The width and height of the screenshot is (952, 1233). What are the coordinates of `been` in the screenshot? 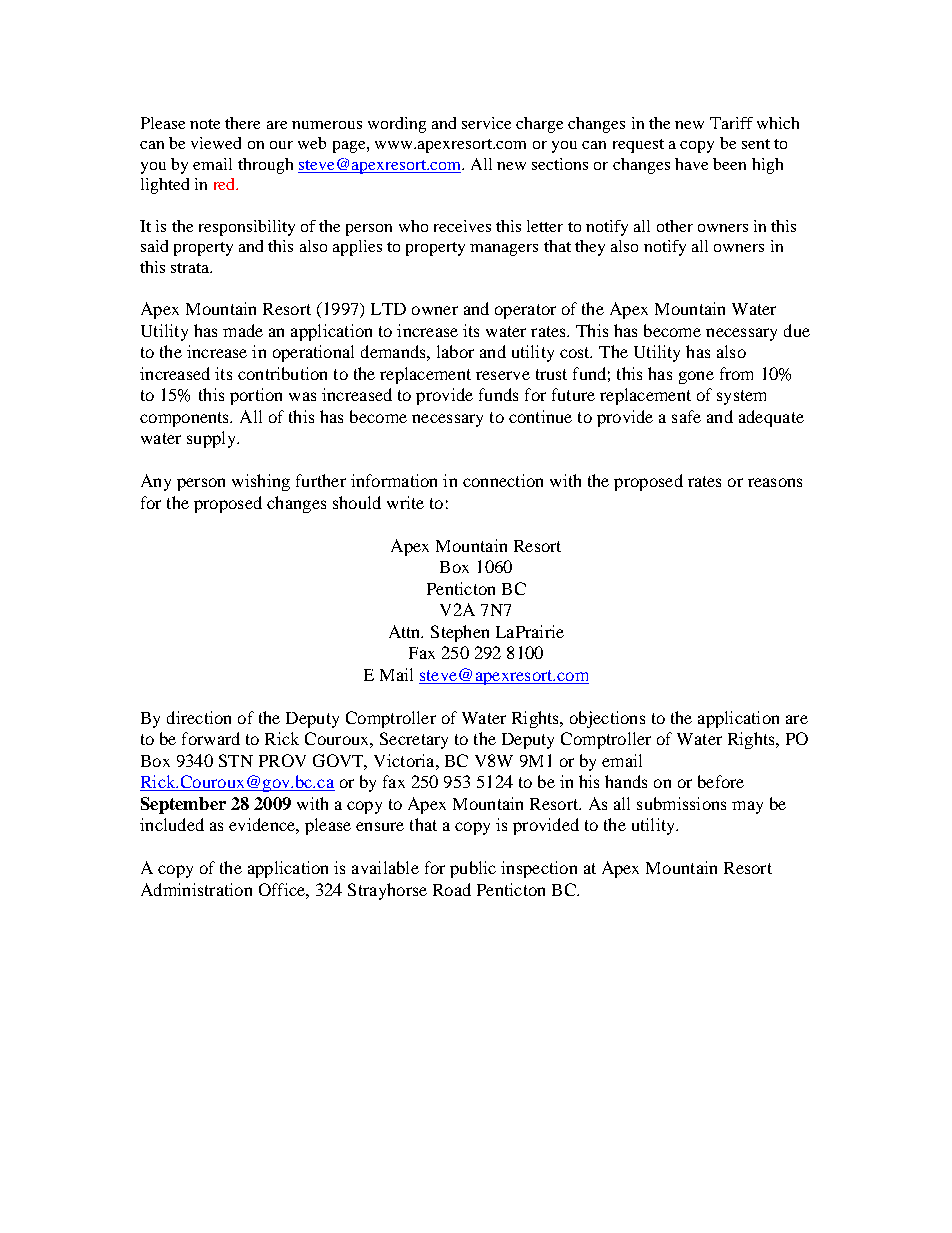 It's located at (729, 164).
